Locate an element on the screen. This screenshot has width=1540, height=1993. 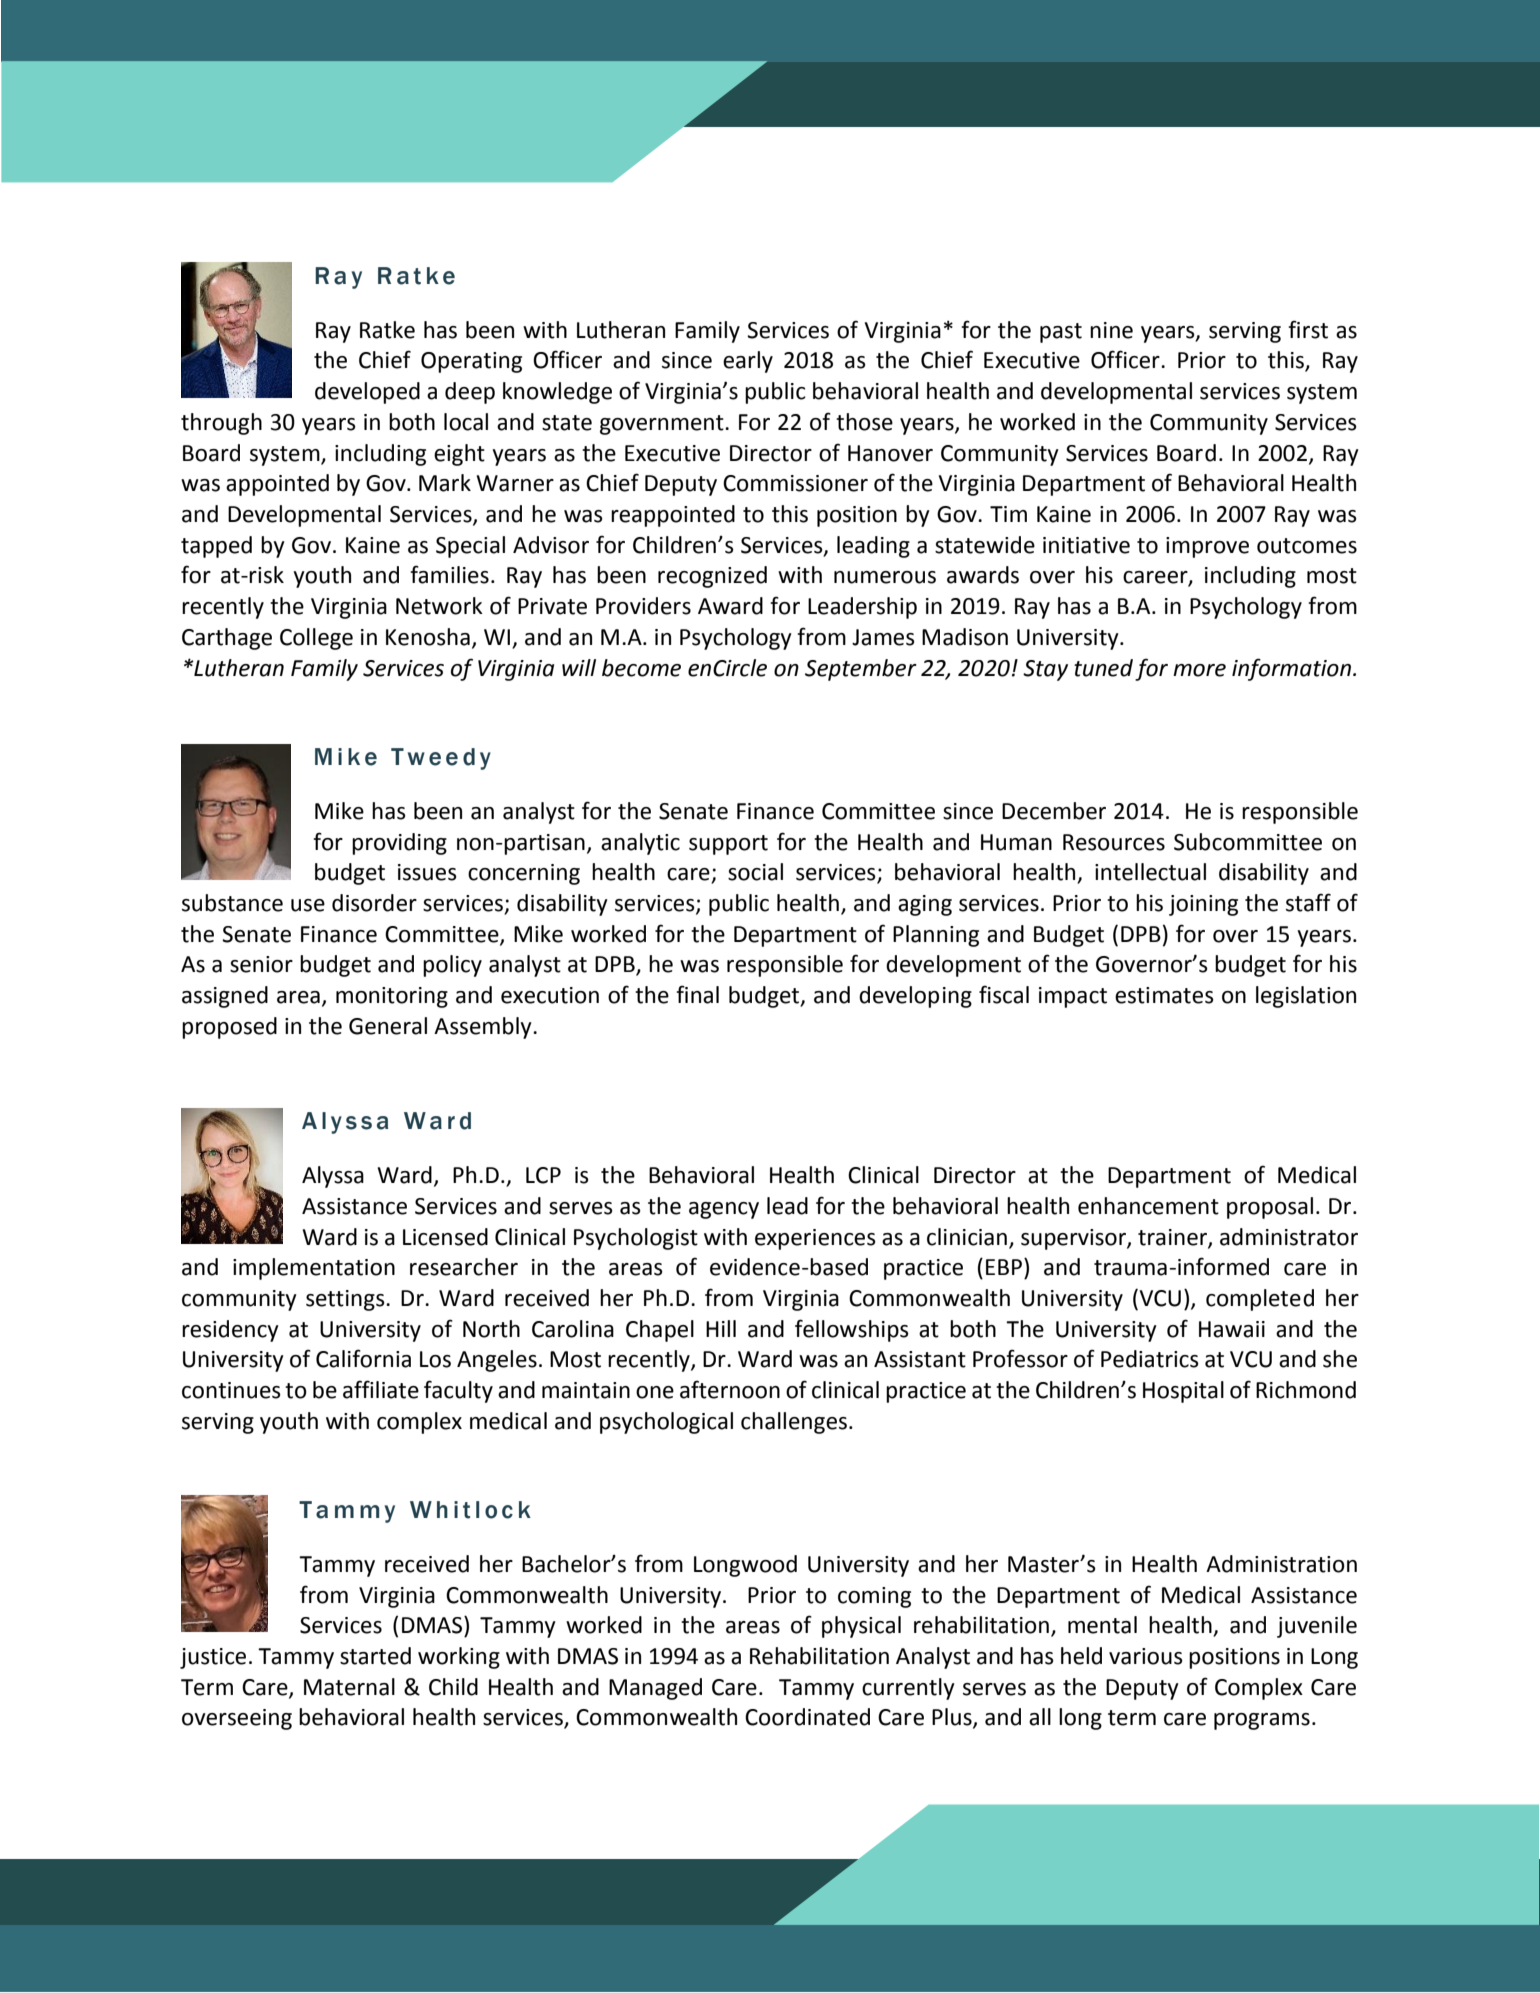
nine is located at coordinates (1111, 330).
